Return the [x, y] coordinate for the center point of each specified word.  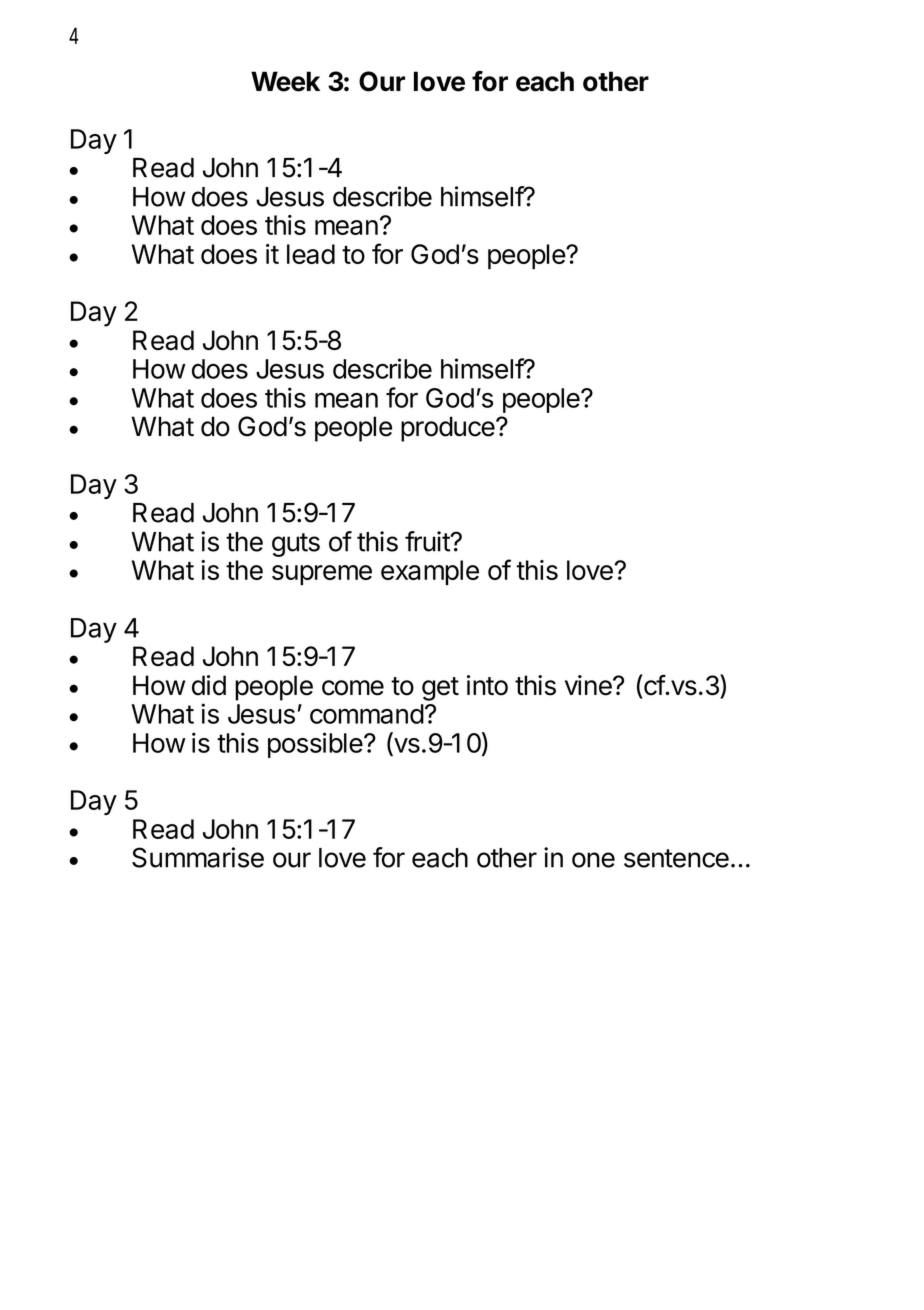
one [593, 860]
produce [448, 429]
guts [296, 545]
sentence [676, 858]
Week [285, 81]
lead [311, 254]
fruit [428, 541]
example [430, 572]
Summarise [198, 857]
